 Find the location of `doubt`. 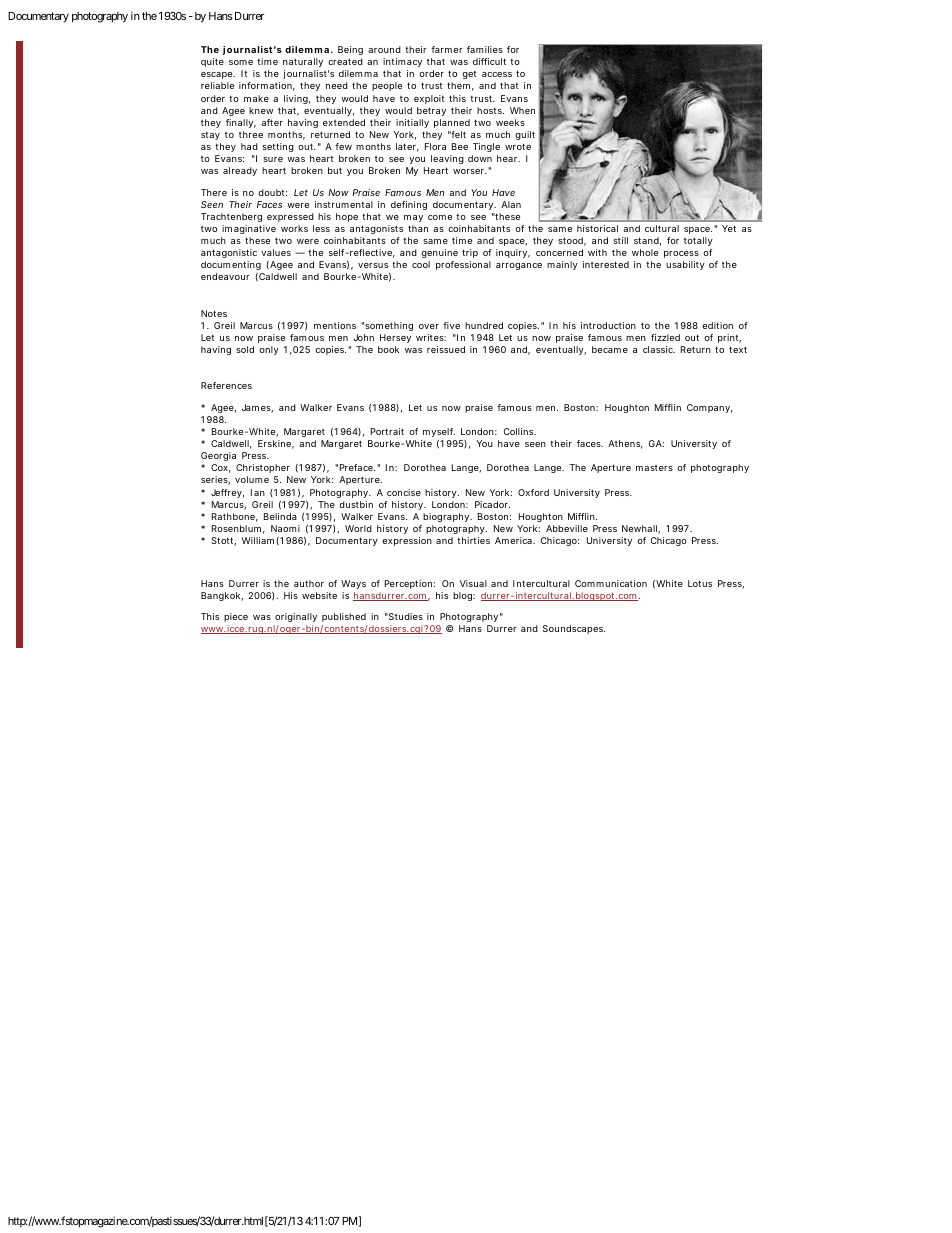

doubt is located at coordinates (272, 192).
